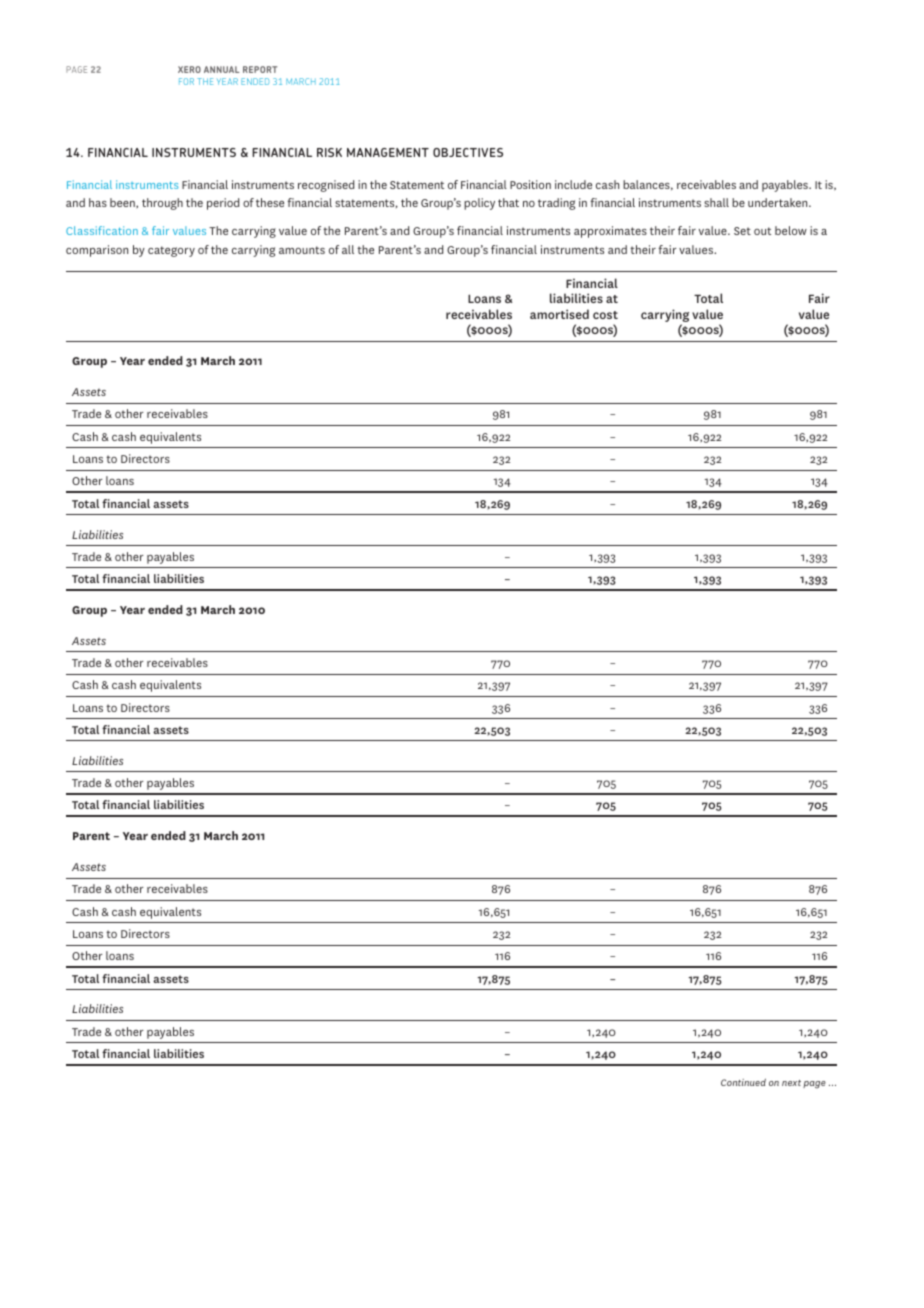 The image size is (924, 1308). I want to click on below, so click(791, 230).
